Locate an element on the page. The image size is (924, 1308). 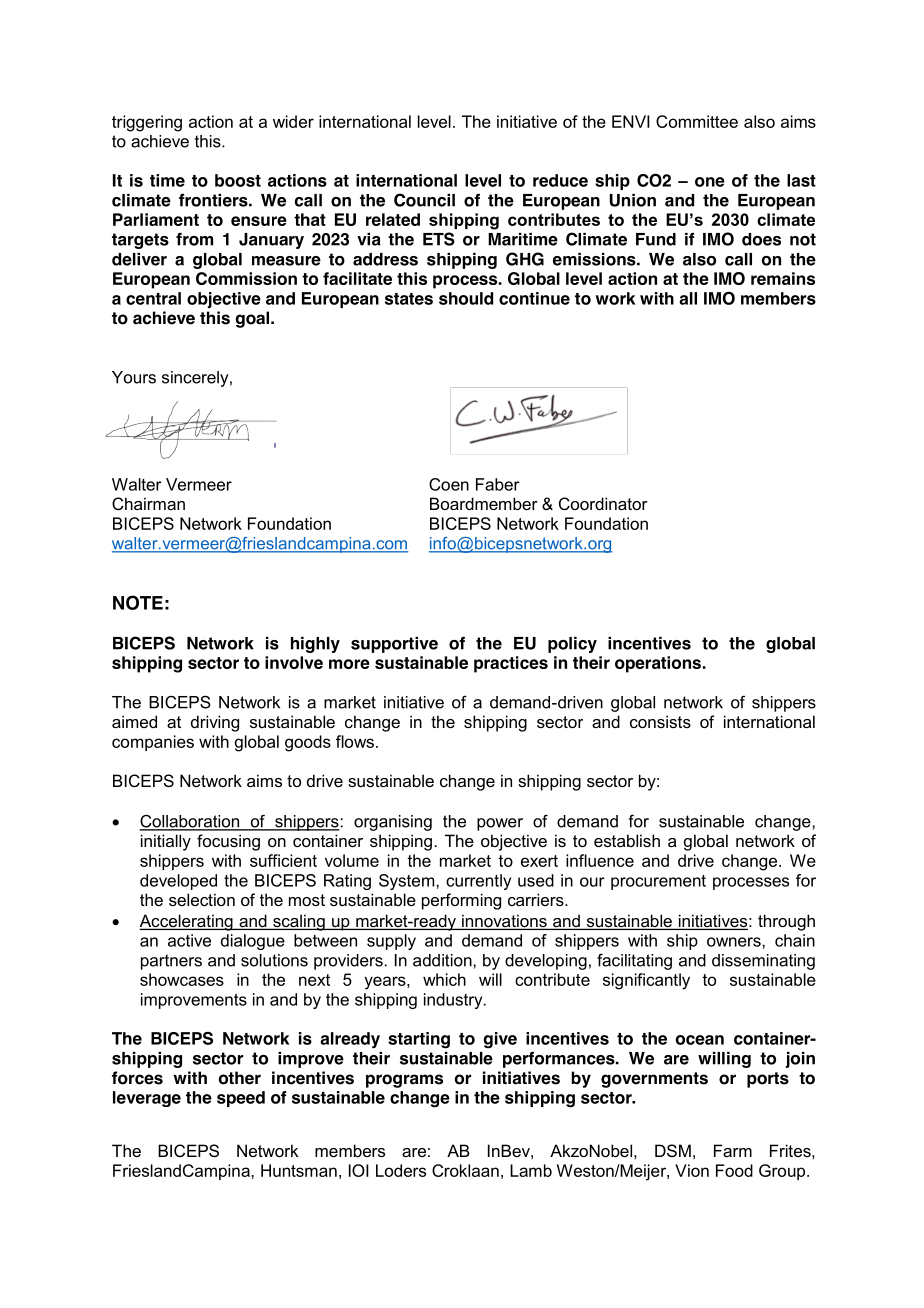
performing is located at coordinates (461, 901).
